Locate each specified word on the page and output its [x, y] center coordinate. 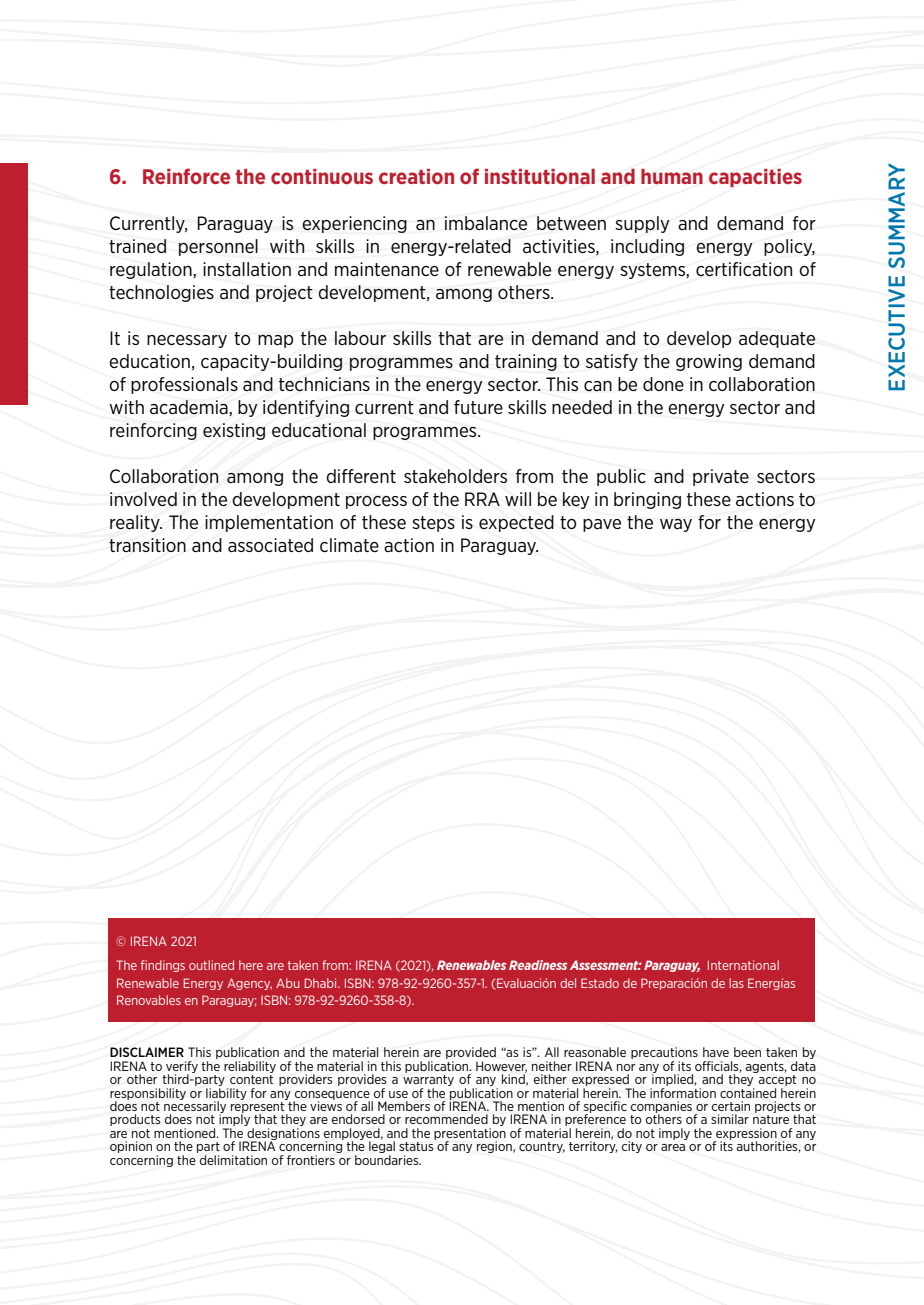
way [676, 525]
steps [433, 524]
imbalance [486, 223]
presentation [470, 1135]
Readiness [538, 965]
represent [259, 1108]
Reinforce [186, 176]
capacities [755, 178]
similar [730, 1119]
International [743, 965]
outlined [211, 965]
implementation [269, 523]
